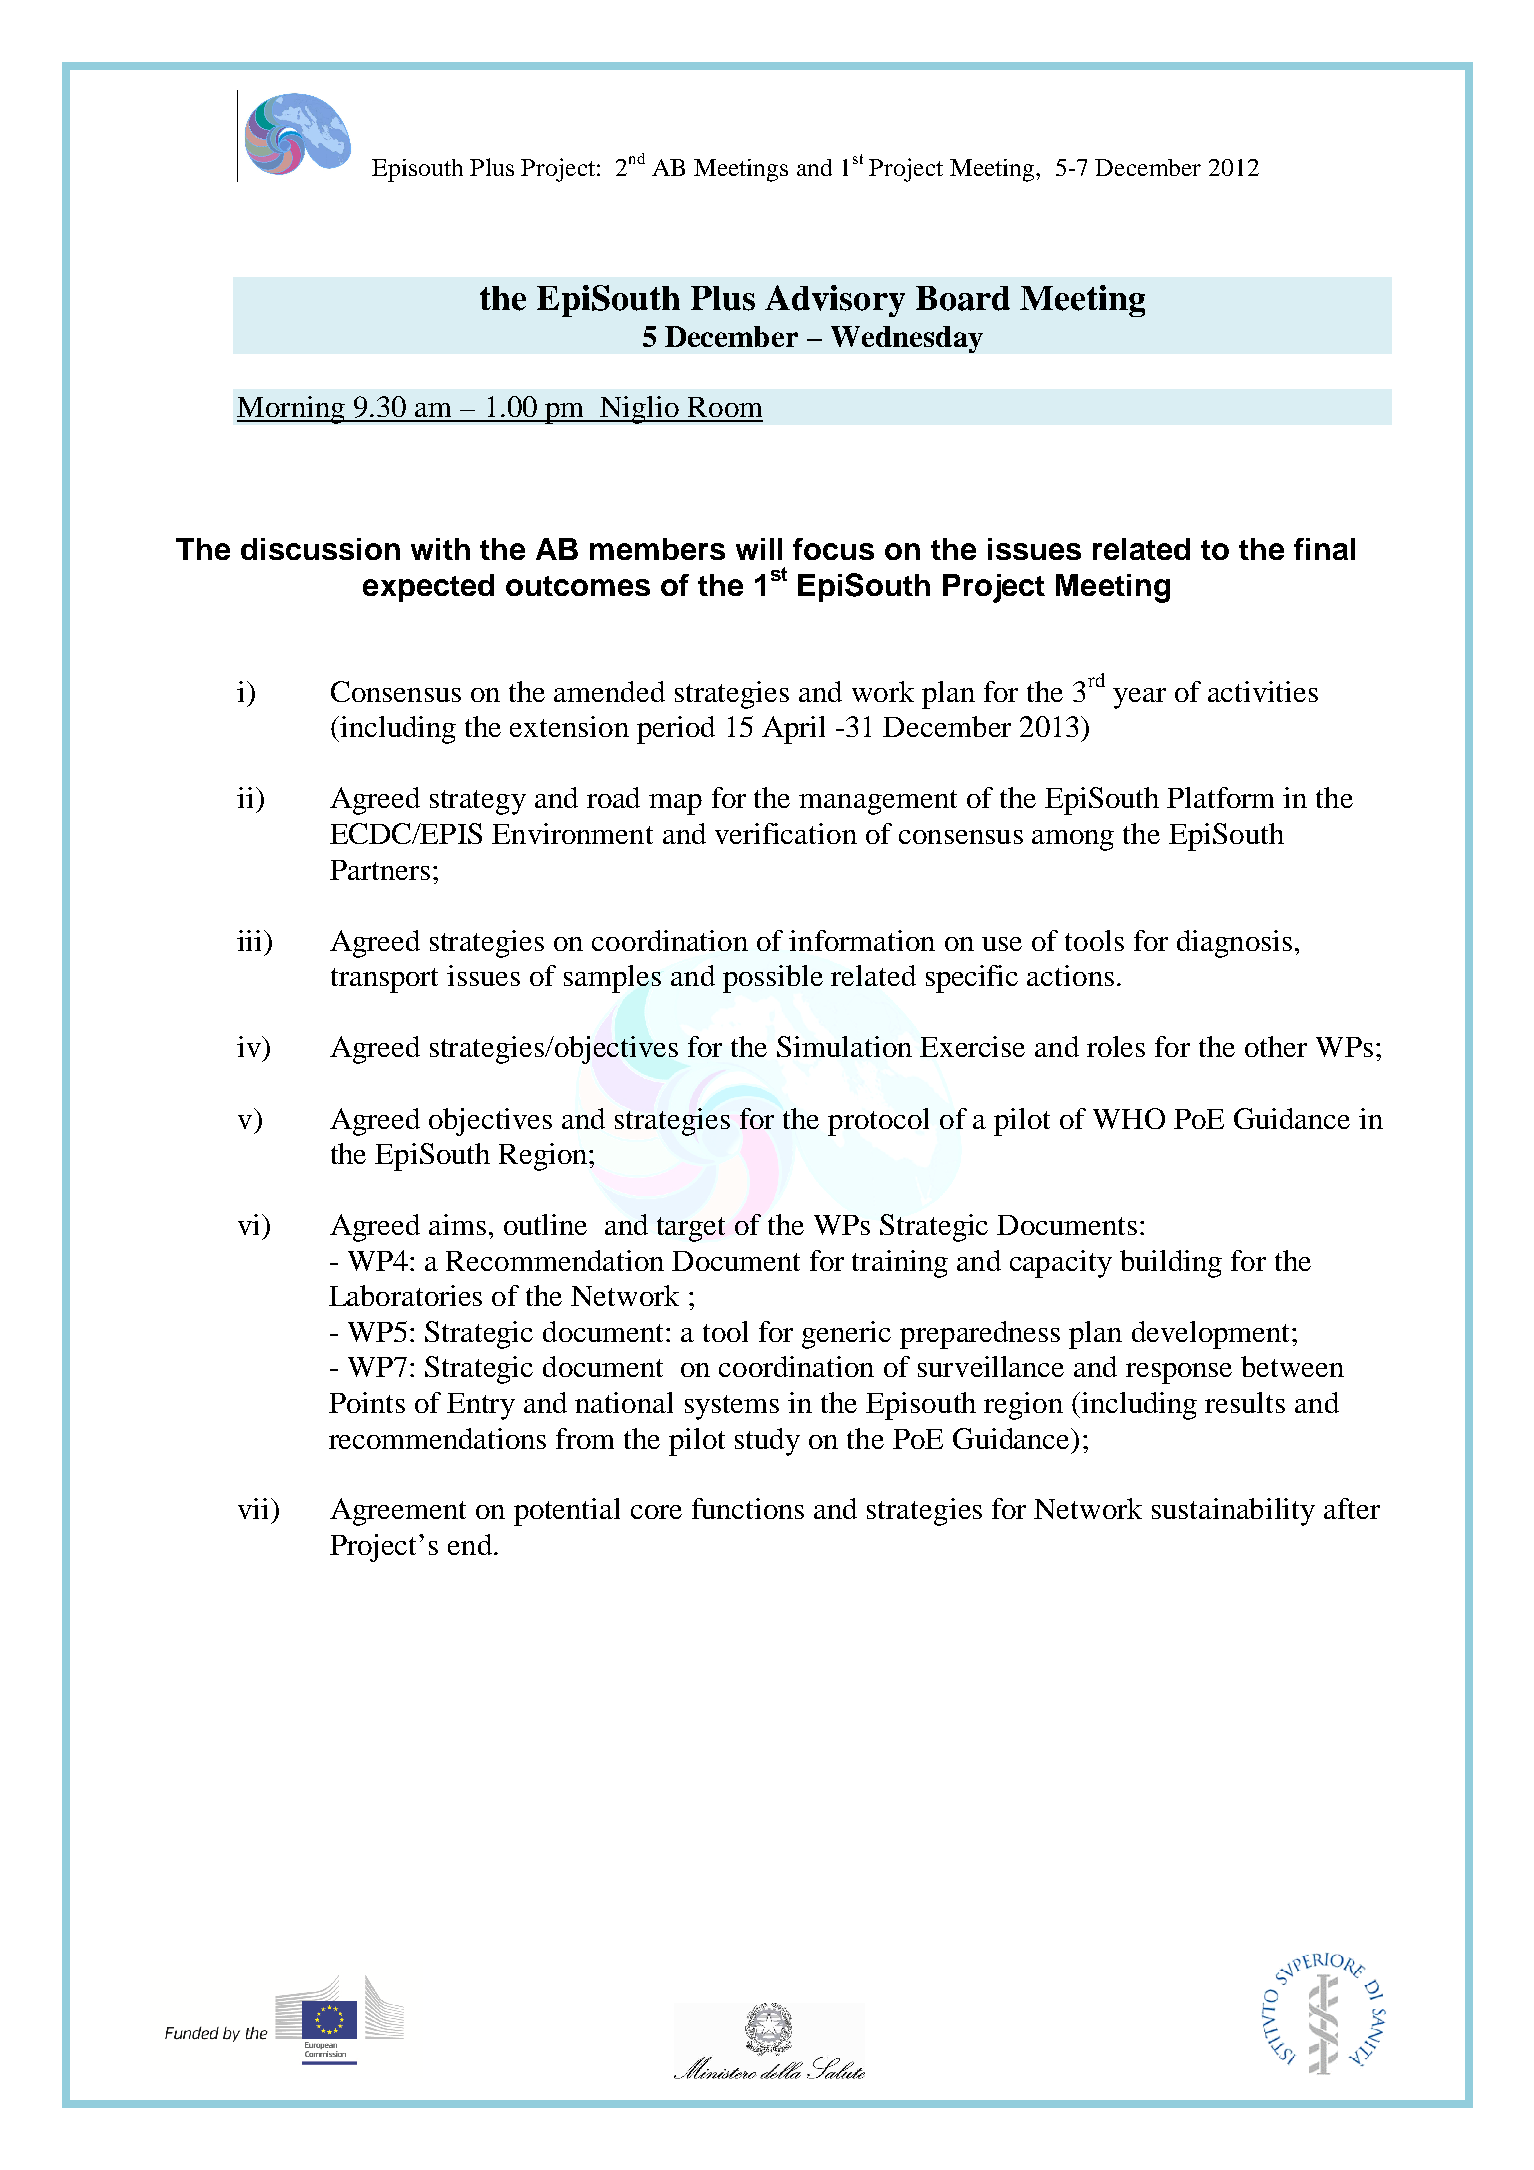 This screenshot has height=2170, width=1534. Describe the element at coordinates (398, 1512) in the screenshot. I see `Agreement` at that location.
